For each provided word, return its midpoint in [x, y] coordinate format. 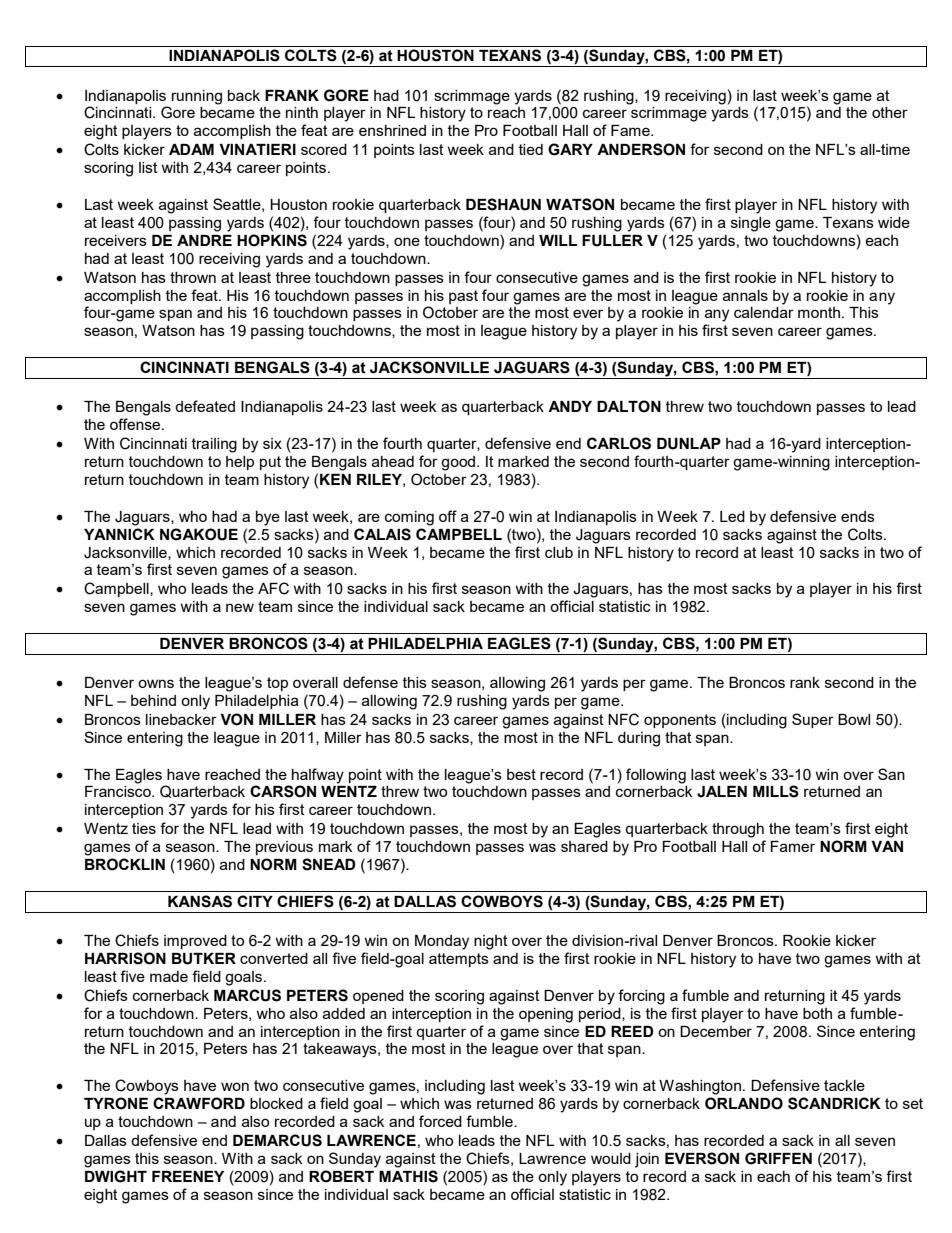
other [890, 112]
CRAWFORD [199, 1103]
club [559, 552]
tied [531, 149]
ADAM [191, 149]
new [240, 607]
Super [813, 720]
